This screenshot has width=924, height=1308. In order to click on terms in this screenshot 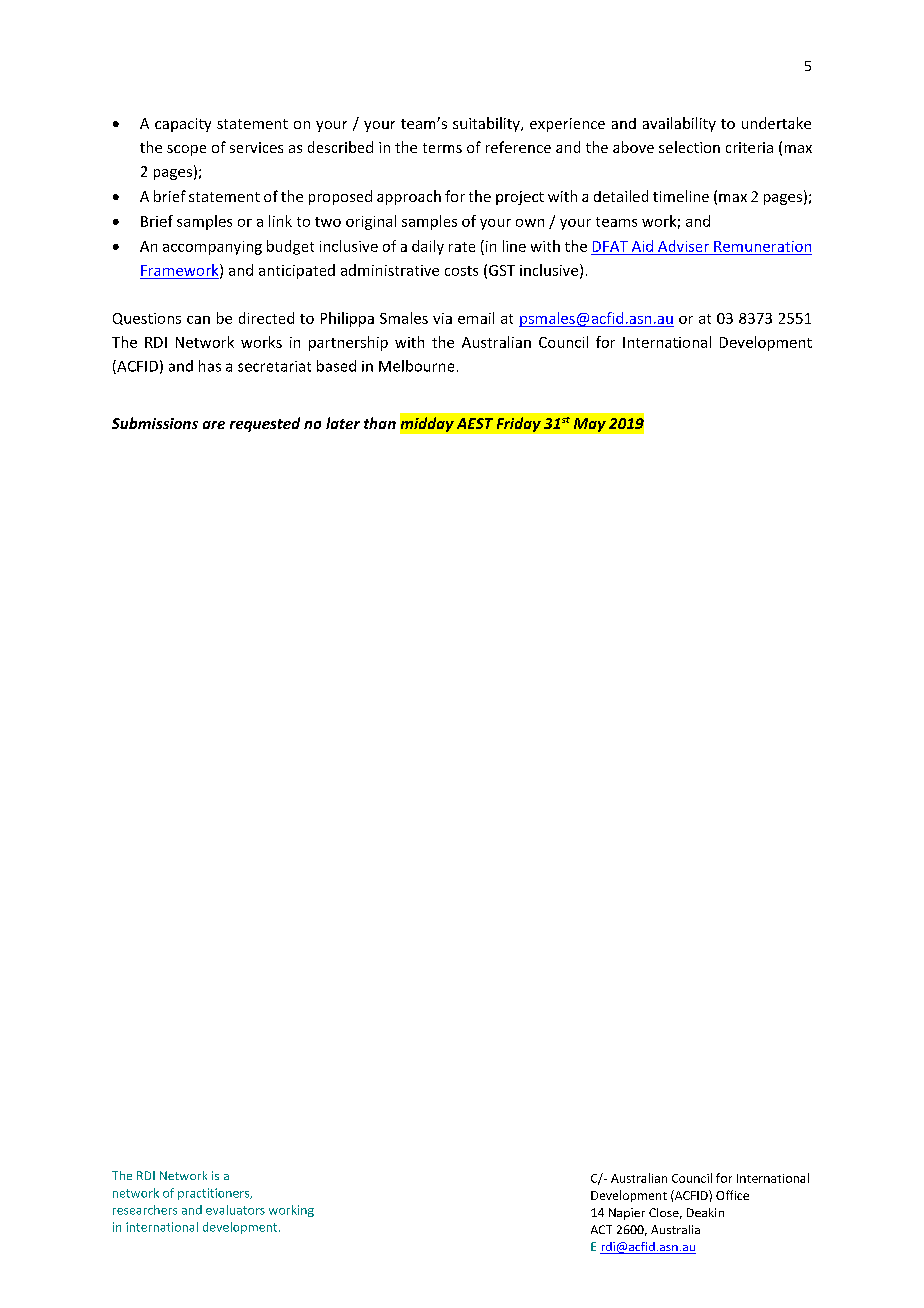, I will do `click(442, 148)`.
